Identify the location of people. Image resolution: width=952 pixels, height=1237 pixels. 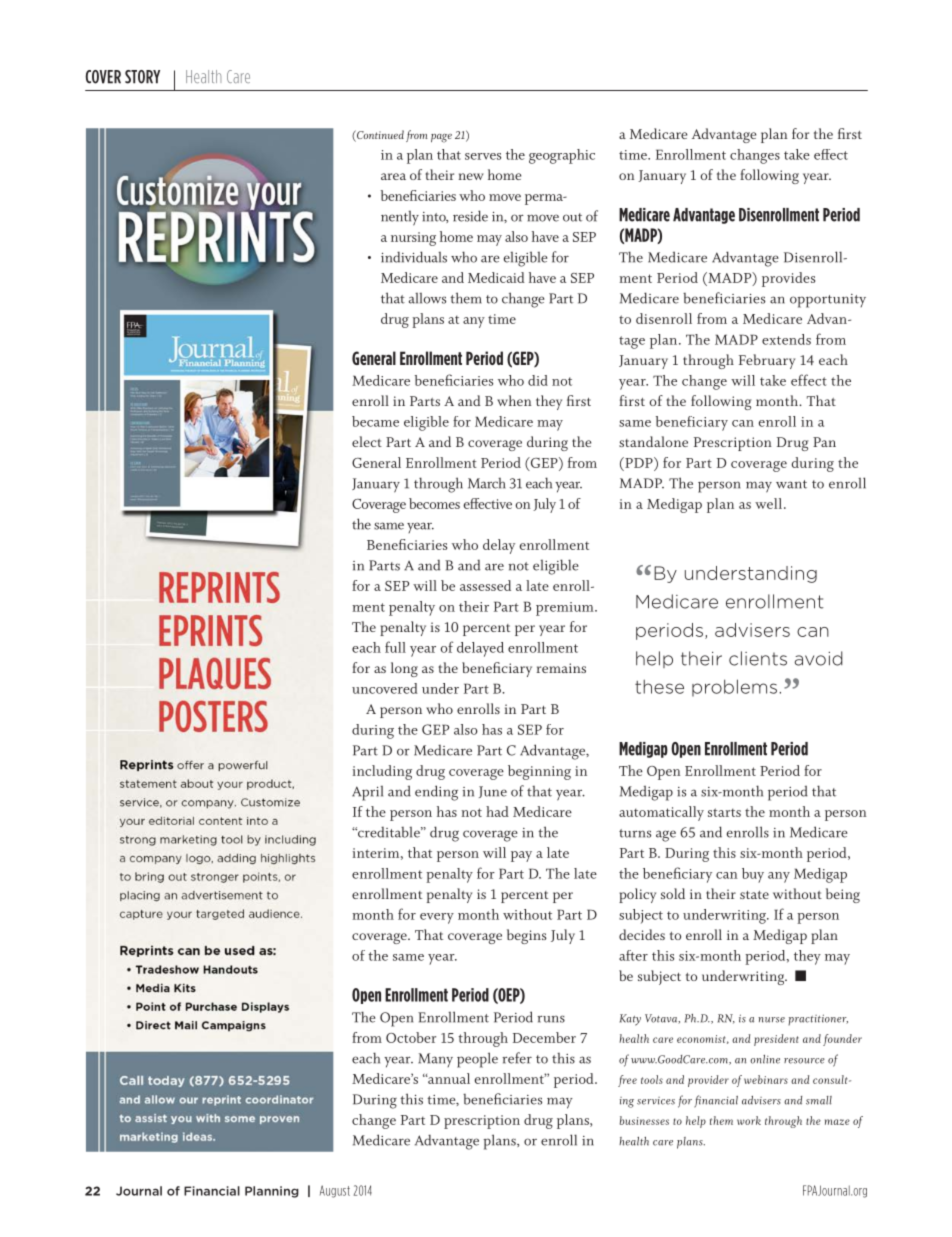
(477, 1060).
